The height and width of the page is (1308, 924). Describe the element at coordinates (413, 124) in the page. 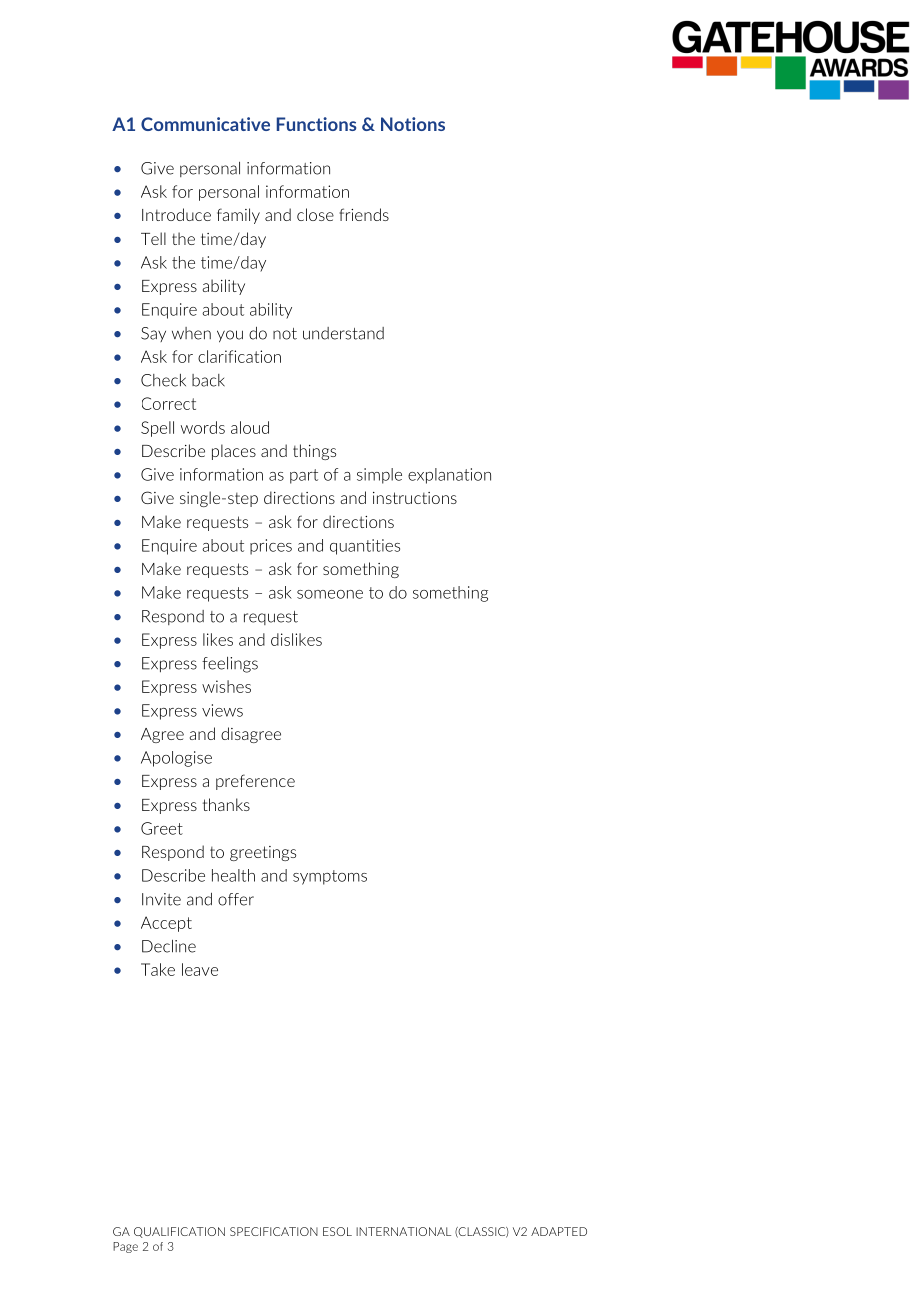

I see `Notions` at that location.
